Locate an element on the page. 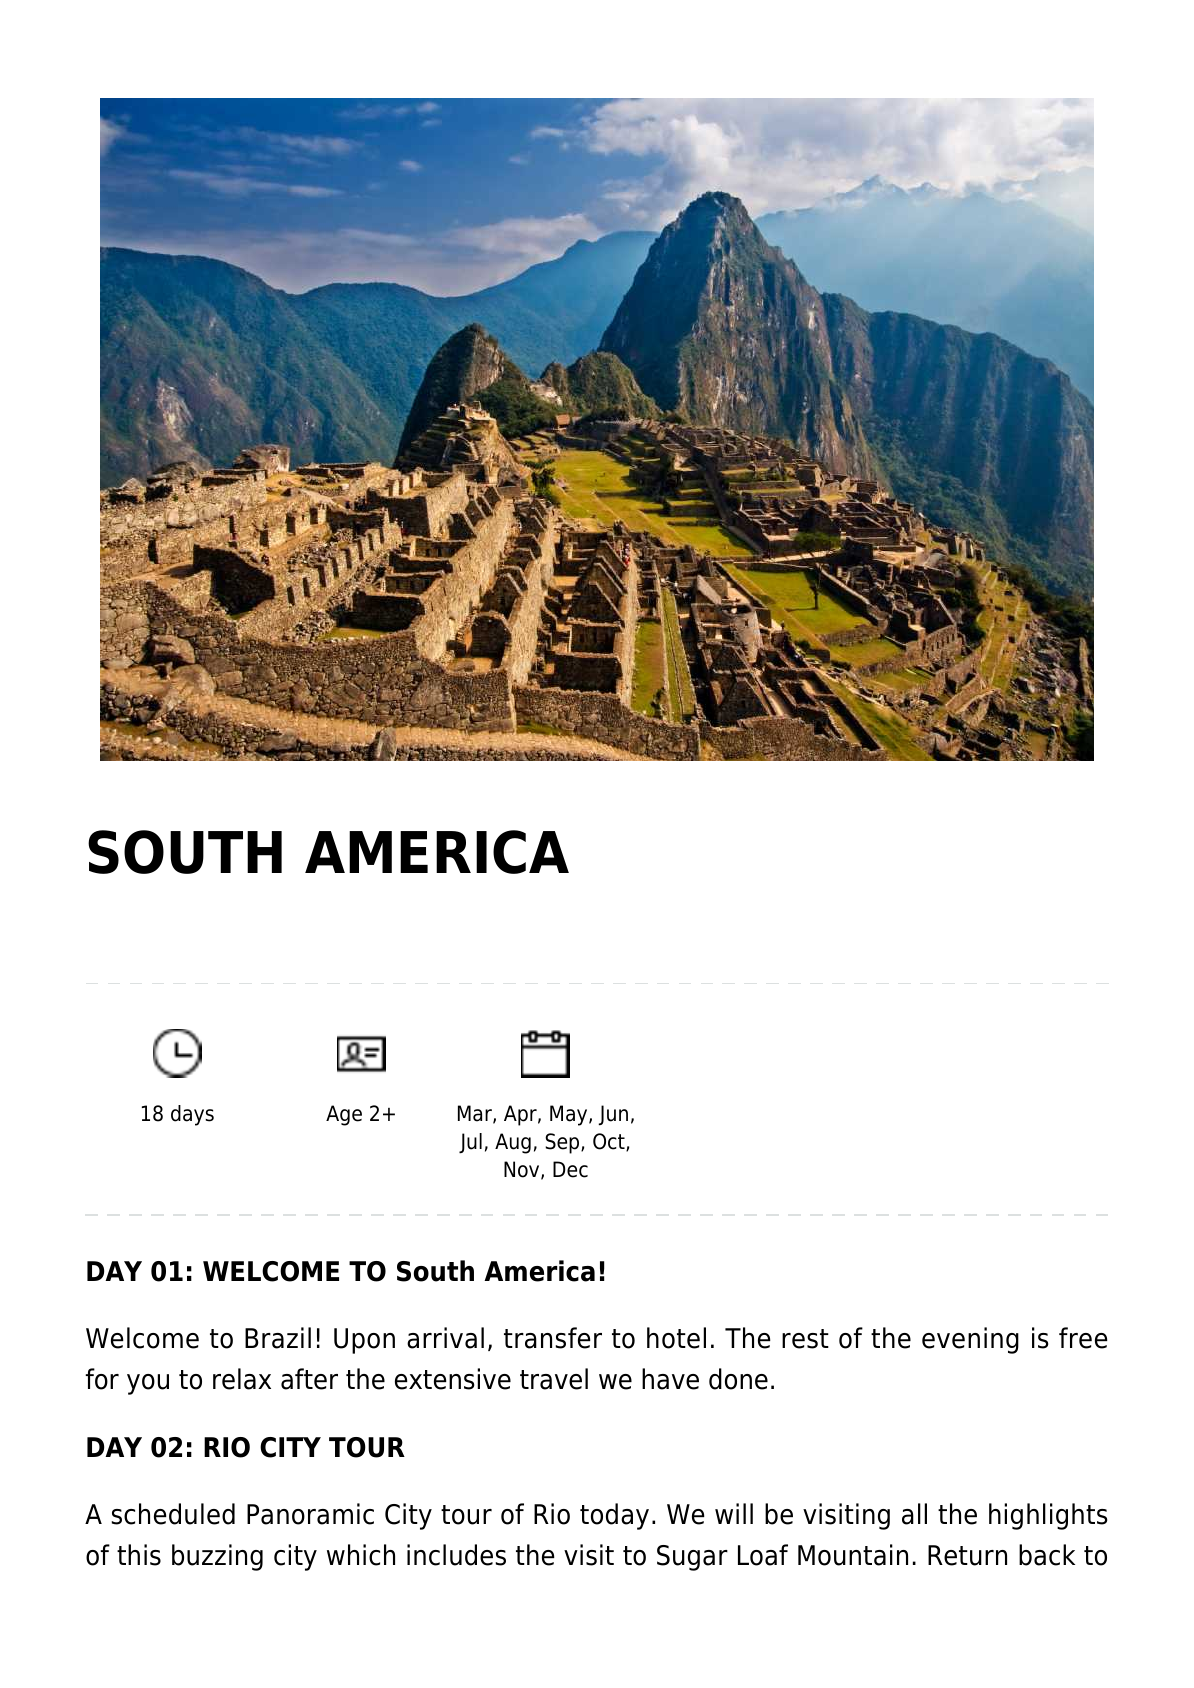  evening is located at coordinates (970, 1340).
